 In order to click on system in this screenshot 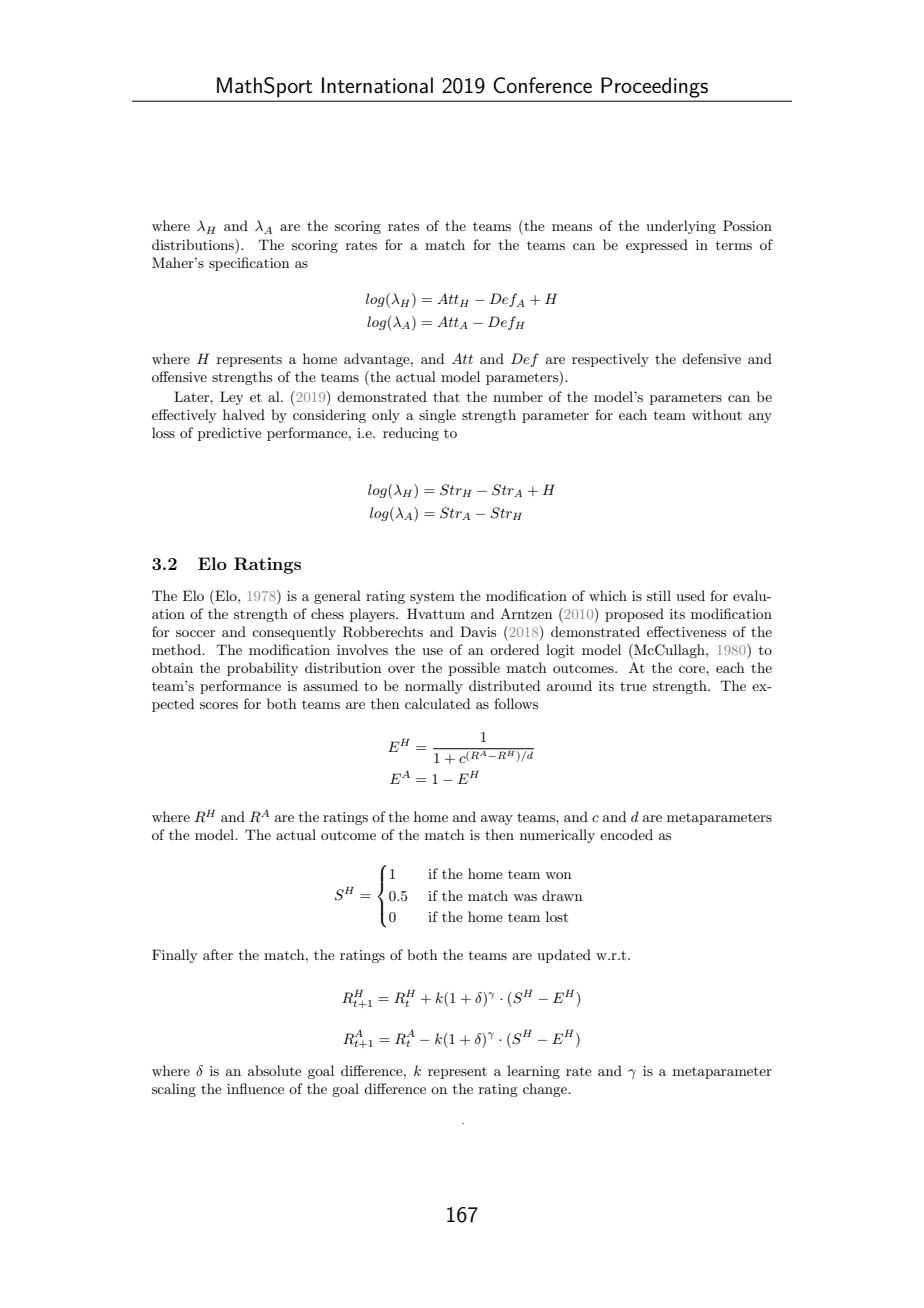, I will do `click(432, 598)`.
